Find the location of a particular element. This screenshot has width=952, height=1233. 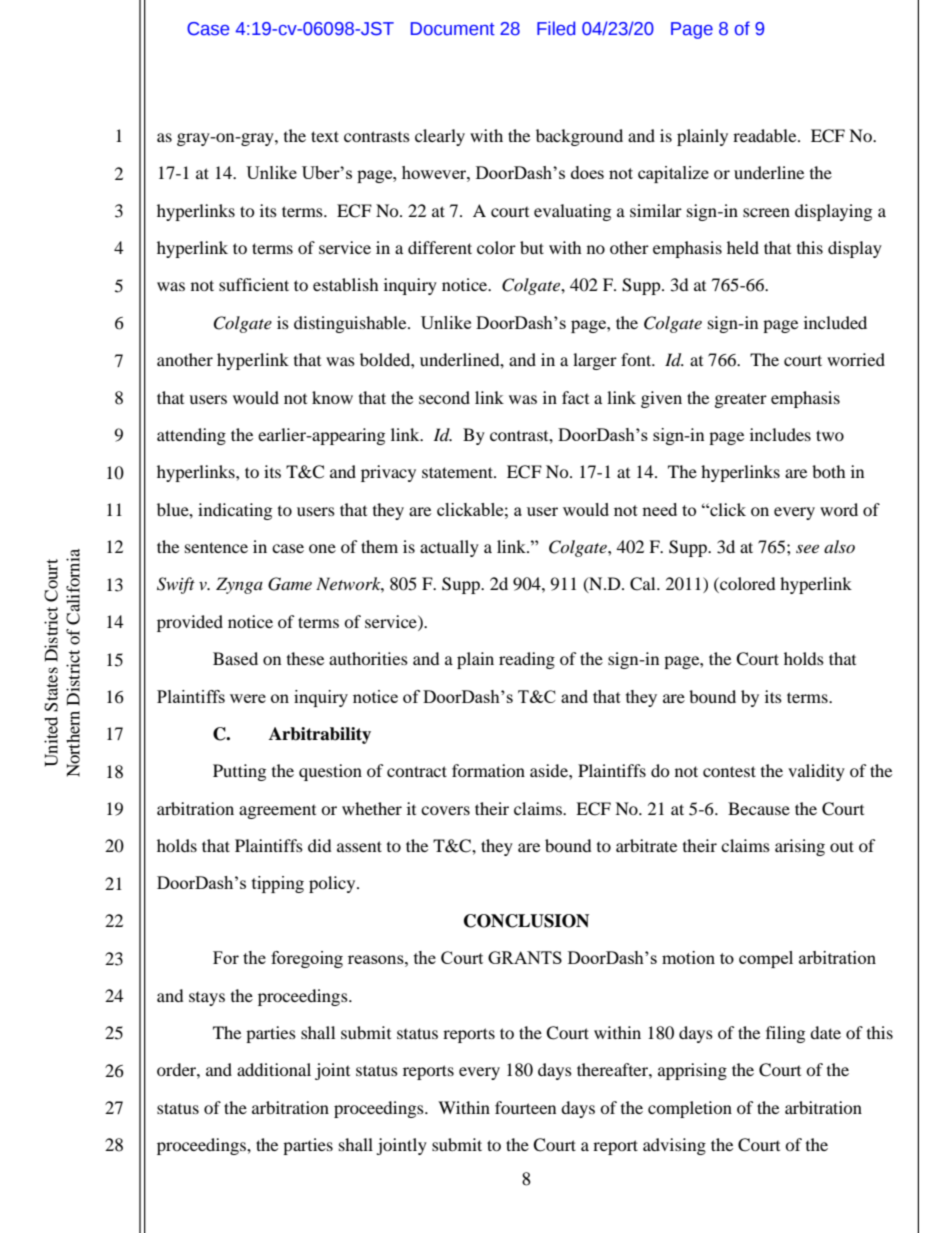

statement is located at coordinates (458, 472).
